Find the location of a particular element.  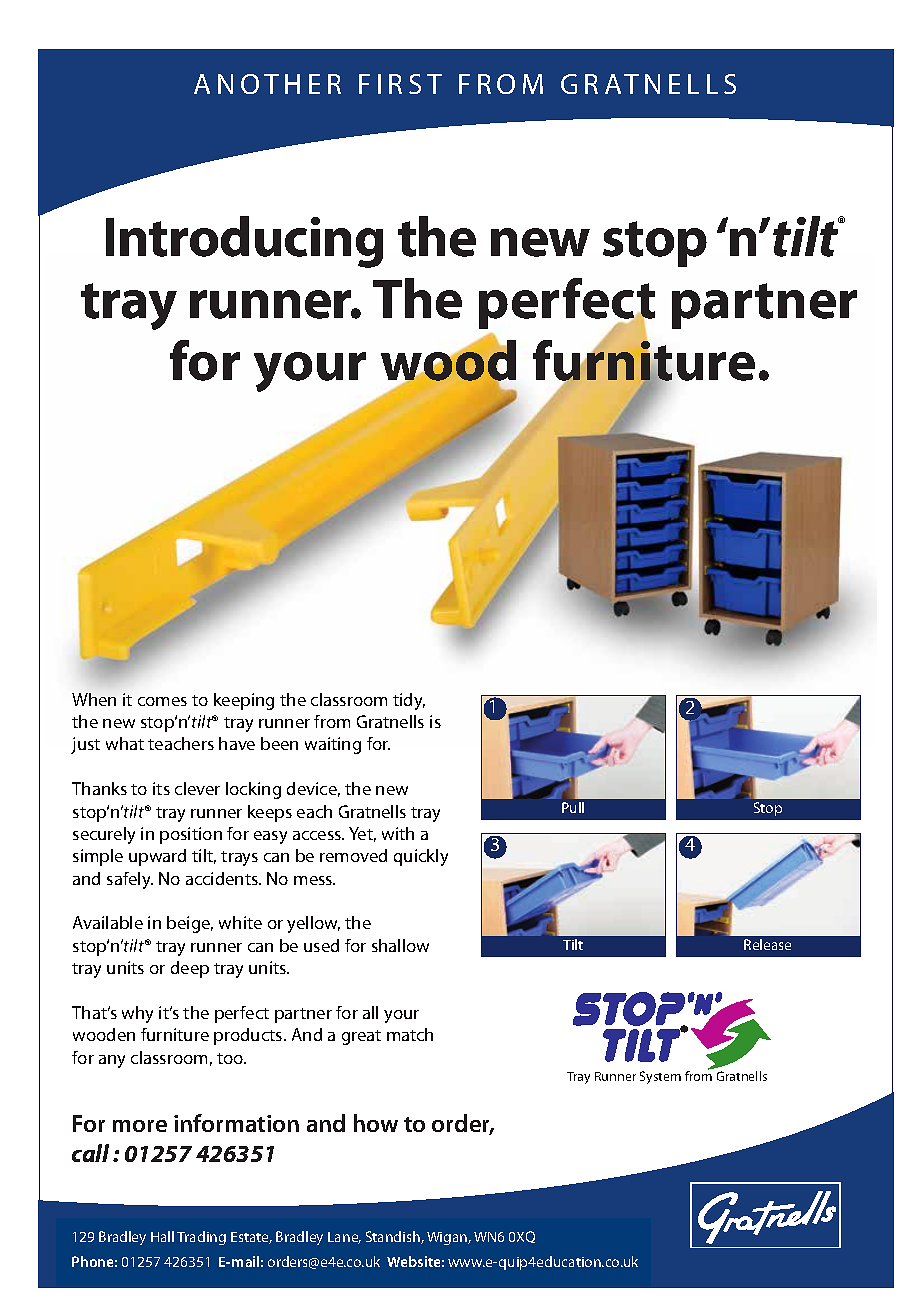

Introducing is located at coordinates (244, 242).
